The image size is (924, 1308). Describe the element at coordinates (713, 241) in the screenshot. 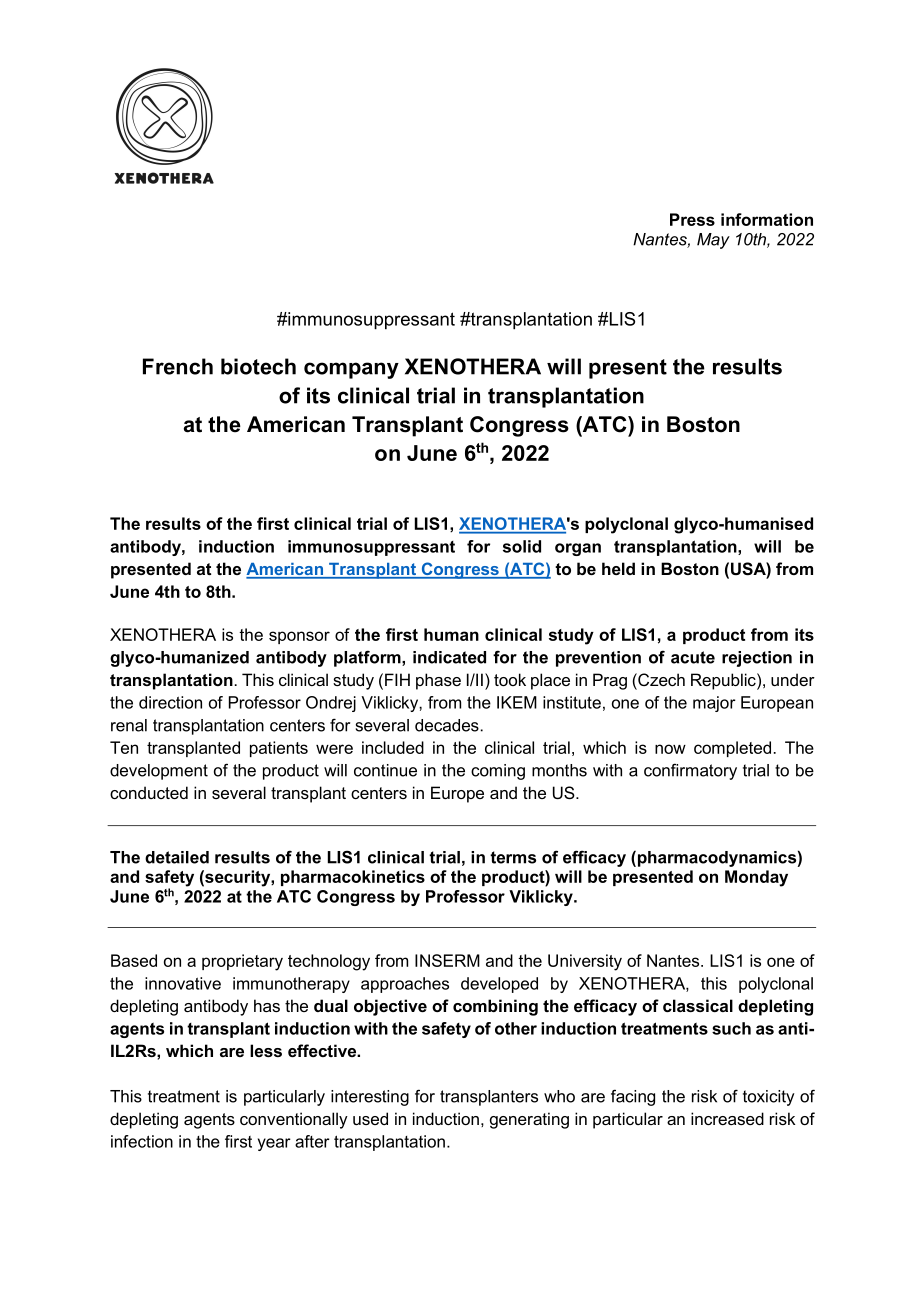

I see `May` at that location.
